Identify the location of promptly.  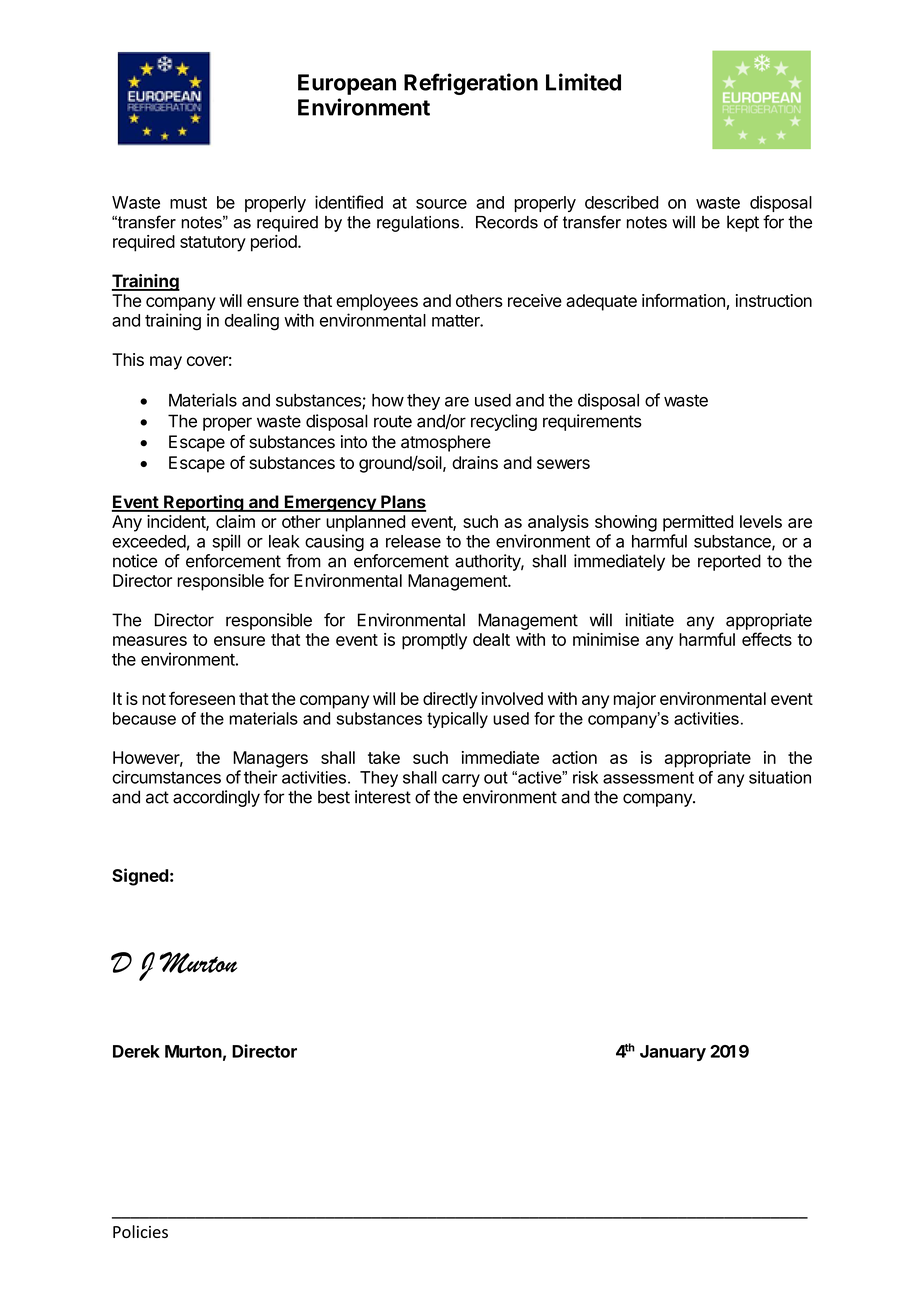
(434, 641).
